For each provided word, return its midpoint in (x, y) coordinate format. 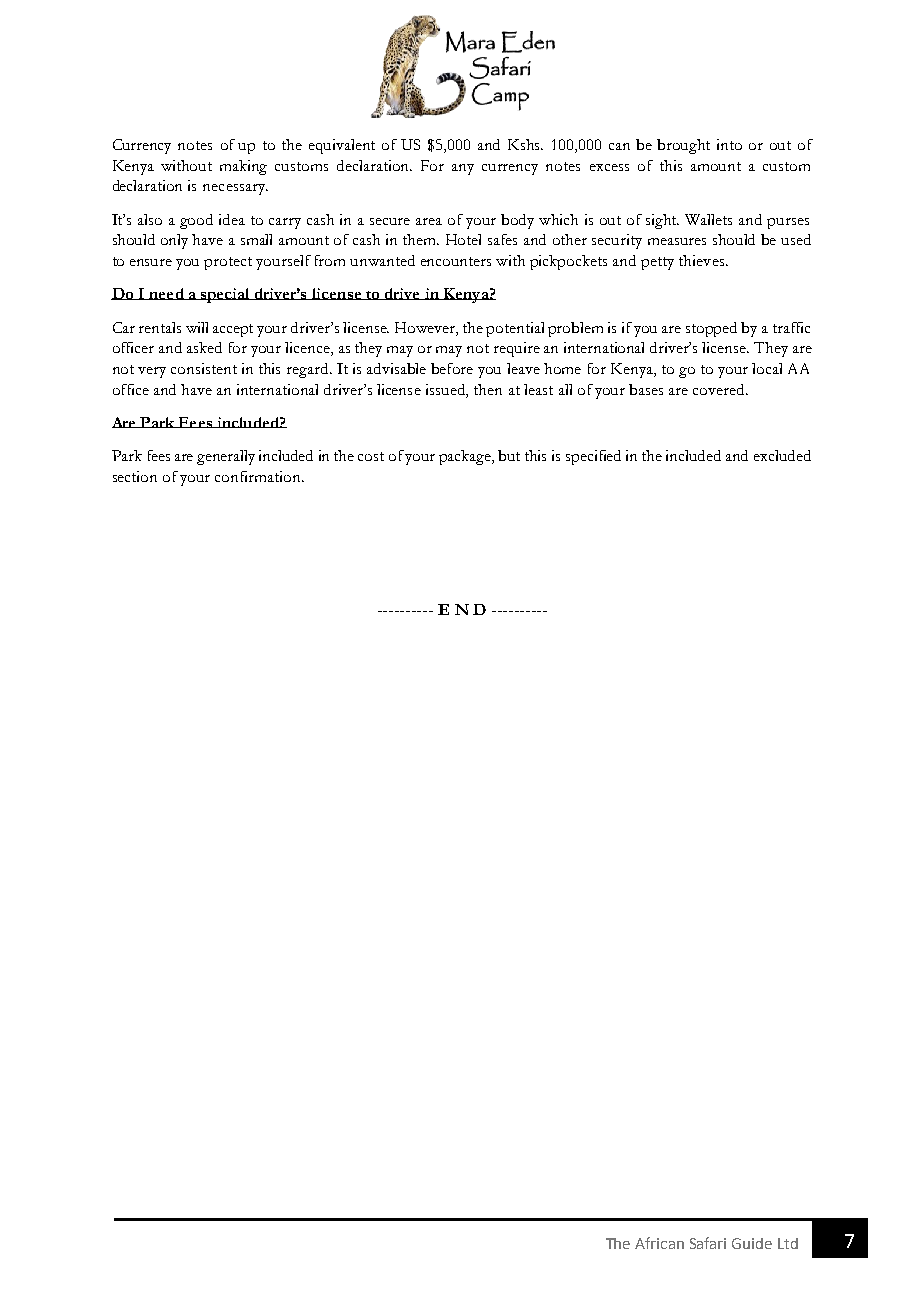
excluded (782, 455)
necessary (235, 189)
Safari (708, 1243)
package (466, 457)
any (463, 169)
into (729, 144)
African (659, 1243)
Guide (752, 1243)
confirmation (259, 476)
